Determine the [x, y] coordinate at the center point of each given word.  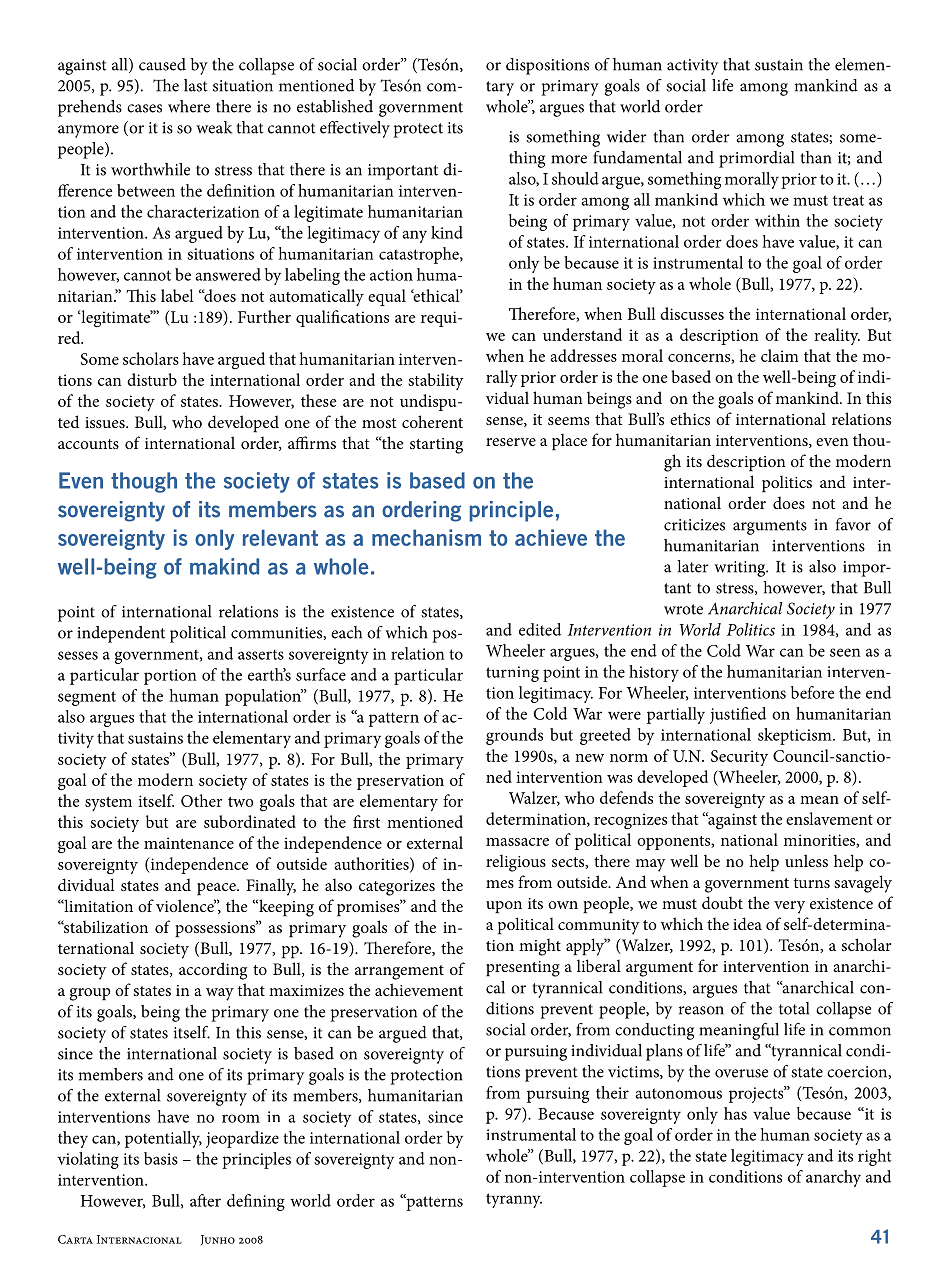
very [789, 907]
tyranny [514, 1200]
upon [504, 907]
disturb [152, 379]
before [812, 692]
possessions [216, 929]
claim [780, 355]
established [335, 106]
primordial [756, 159]
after [205, 1200]
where [189, 106]
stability [436, 381]
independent [121, 634]
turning [512, 674]
